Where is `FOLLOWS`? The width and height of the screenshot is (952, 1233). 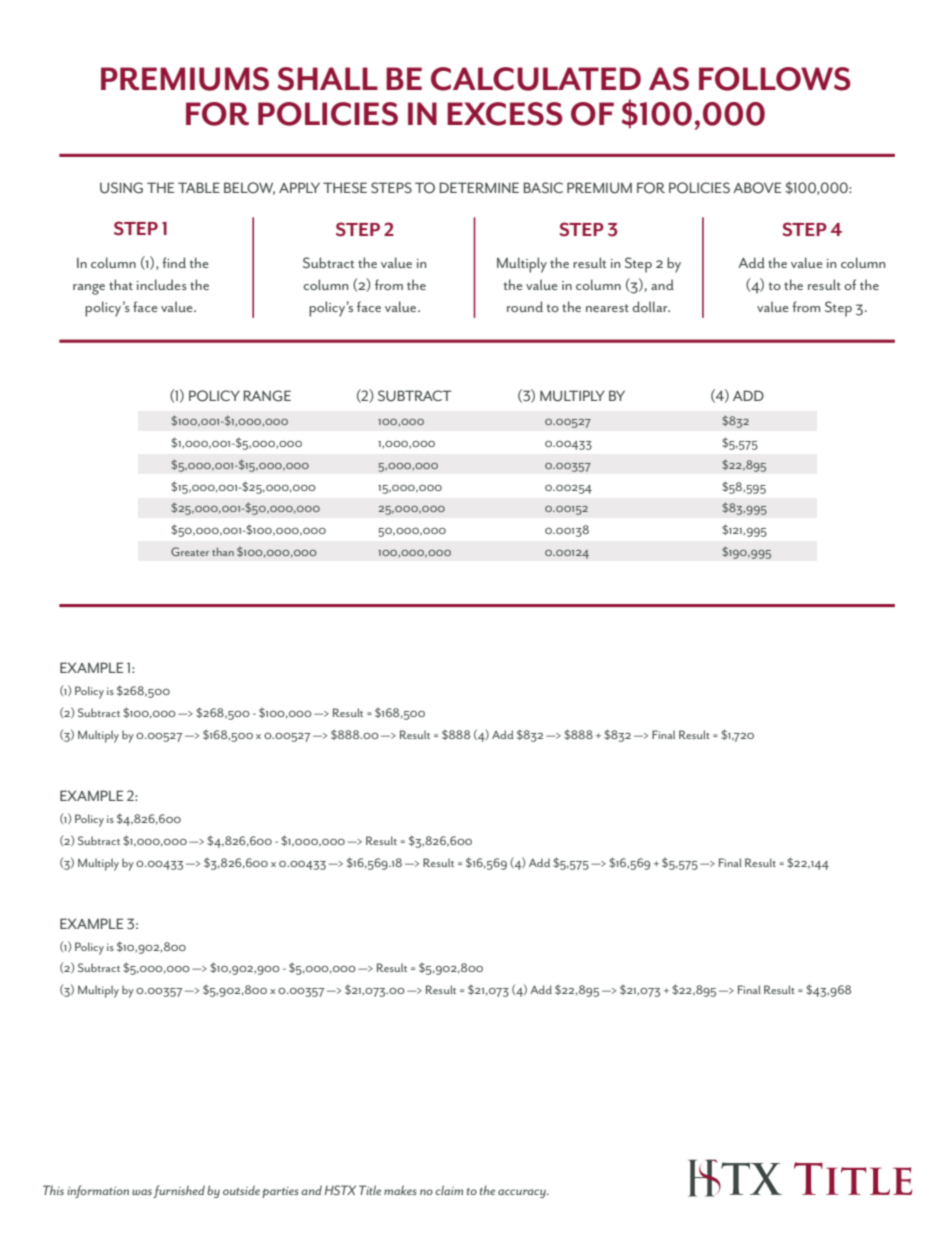 FOLLOWS is located at coordinates (775, 79).
